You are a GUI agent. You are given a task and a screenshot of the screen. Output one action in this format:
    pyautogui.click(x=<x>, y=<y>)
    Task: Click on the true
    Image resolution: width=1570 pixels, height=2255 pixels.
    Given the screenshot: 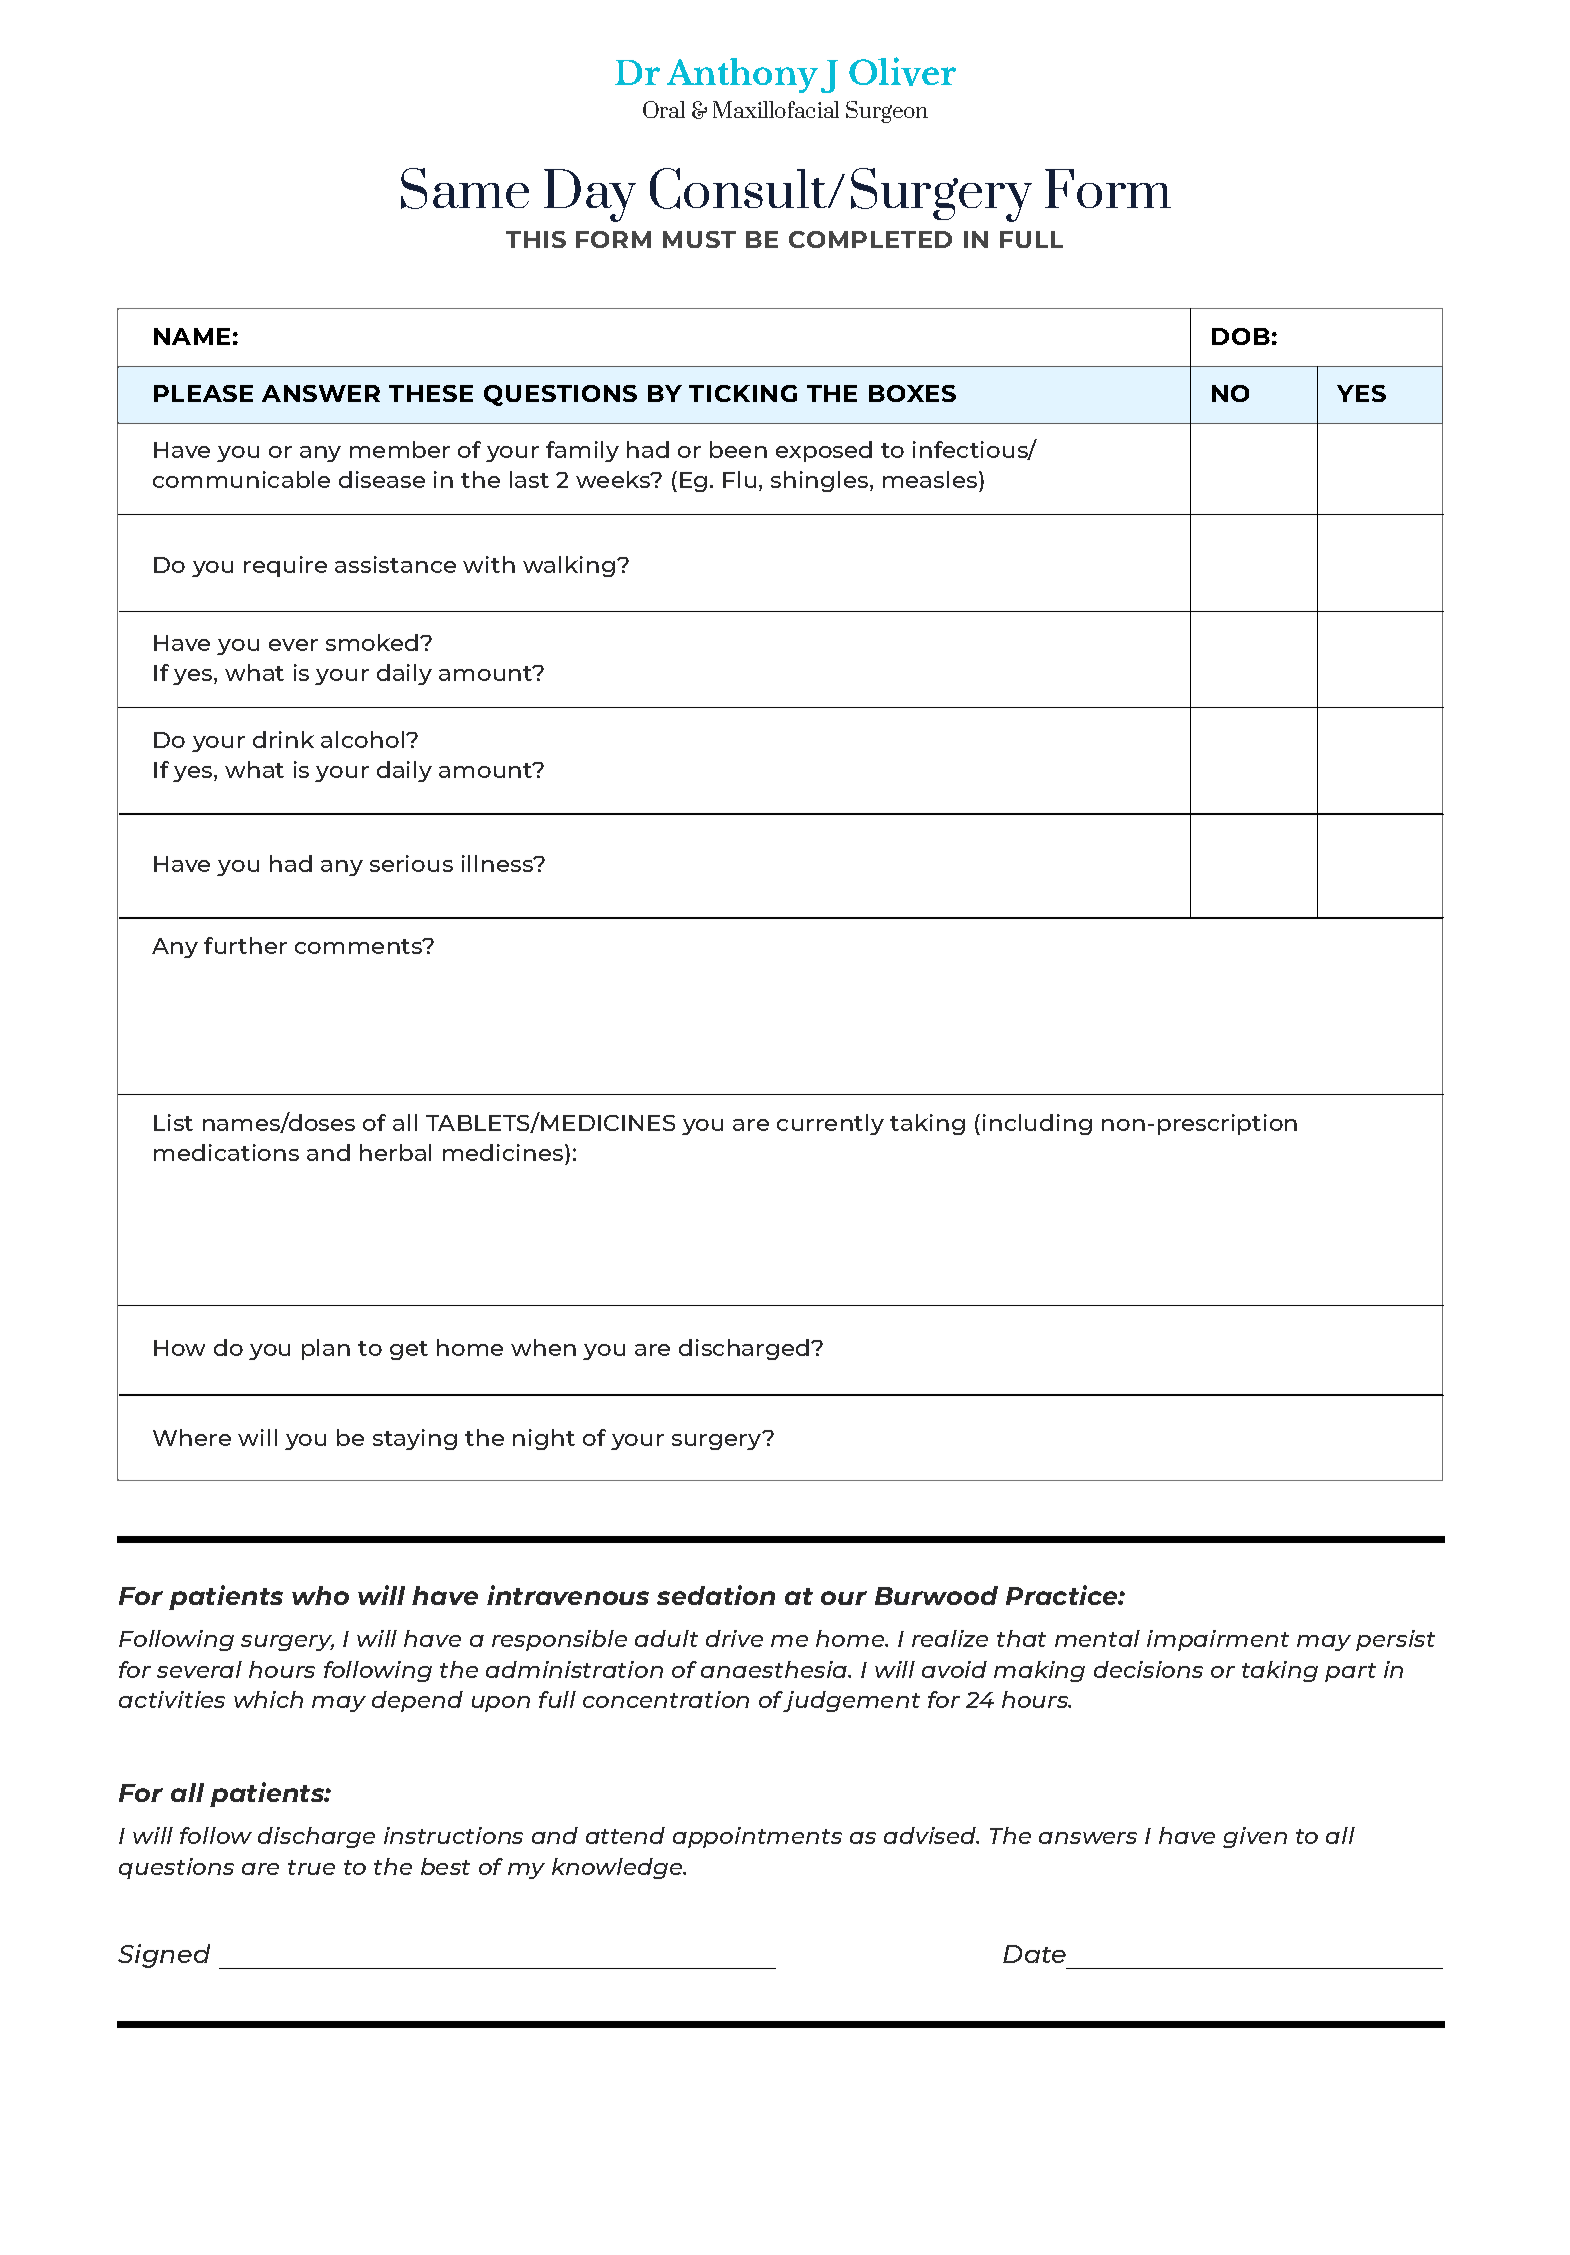 What is the action you would take?
    pyautogui.click(x=311, y=1867)
